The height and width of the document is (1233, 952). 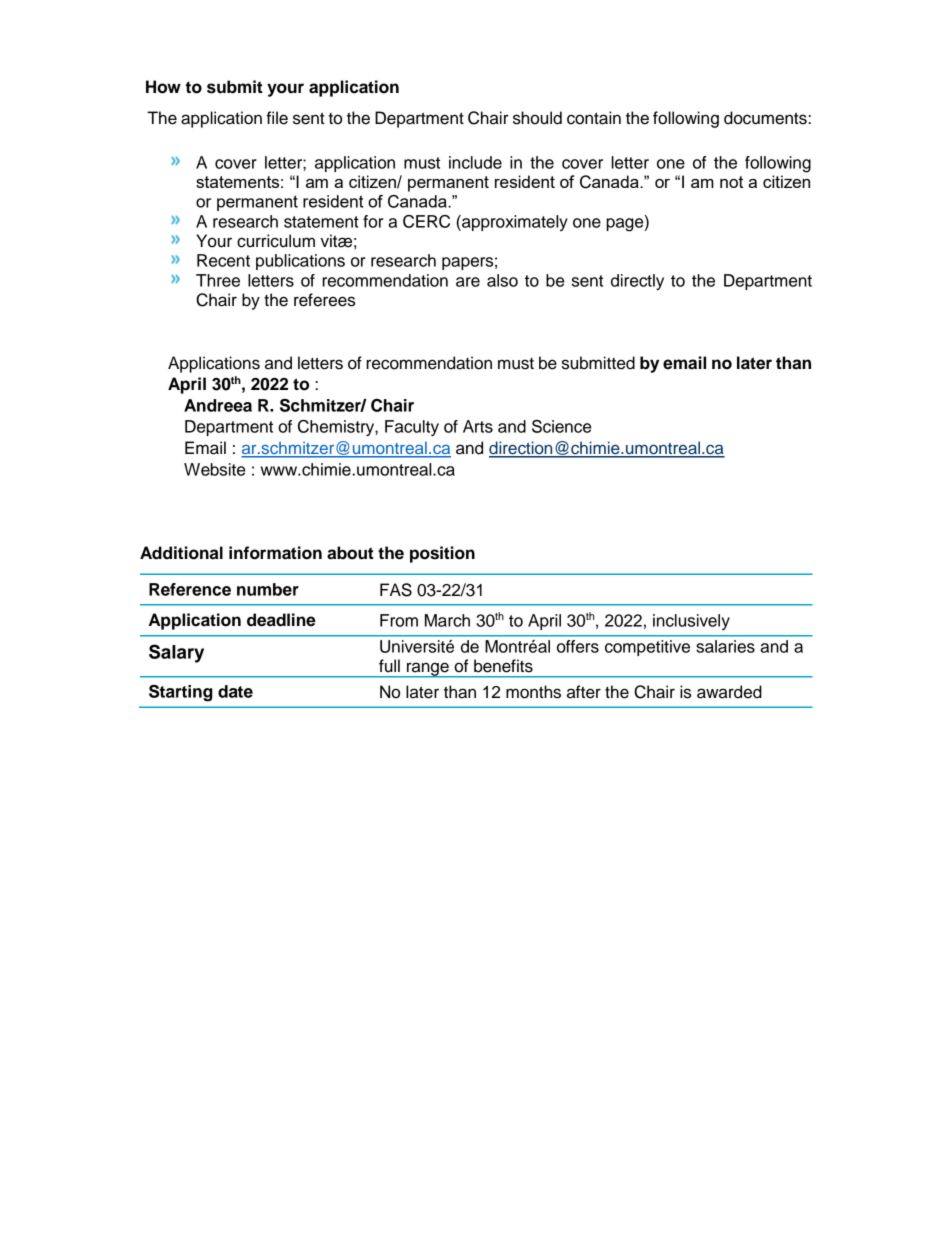 I want to click on awarded, so click(x=729, y=692).
